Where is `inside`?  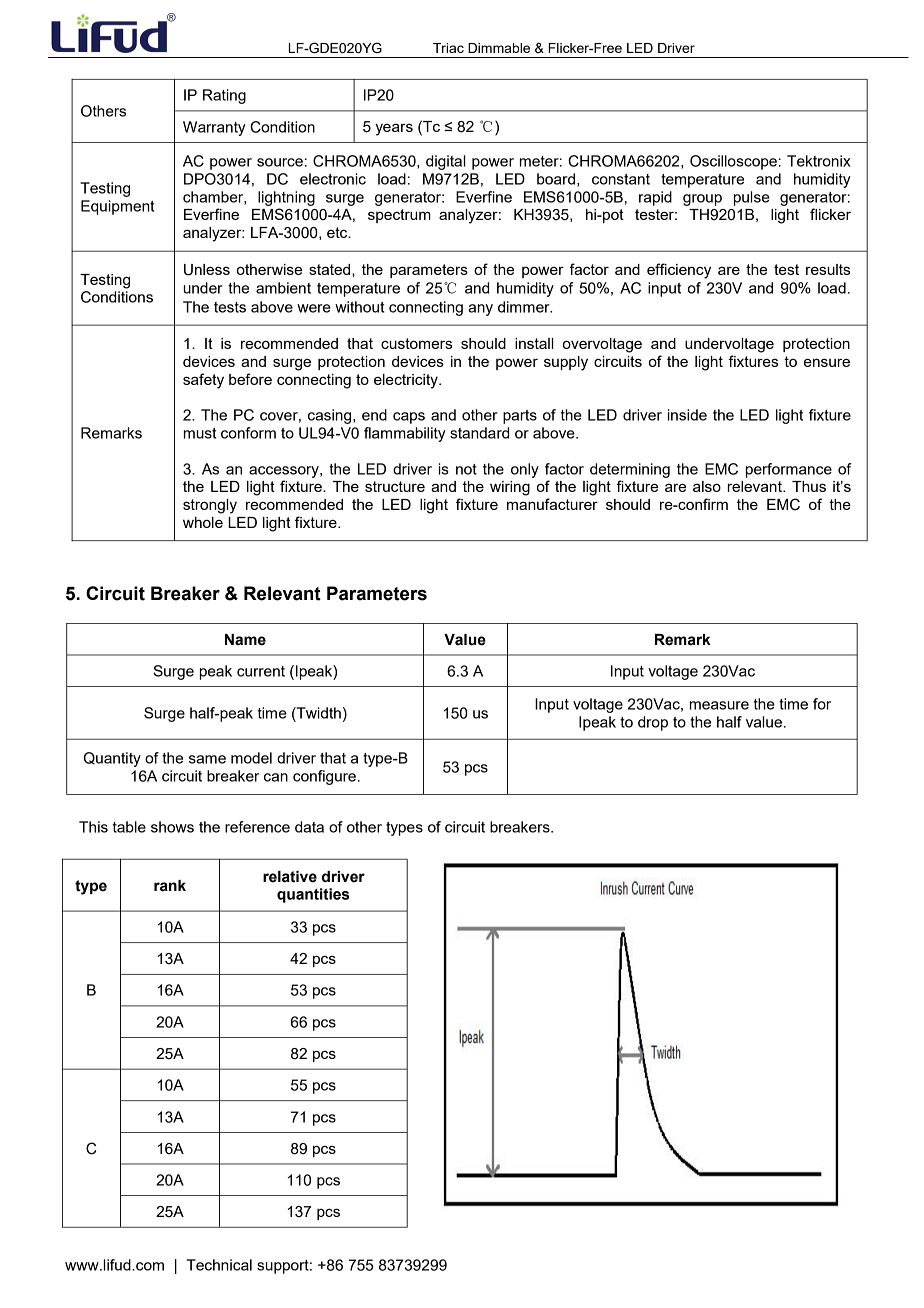
inside is located at coordinates (687, 415).
